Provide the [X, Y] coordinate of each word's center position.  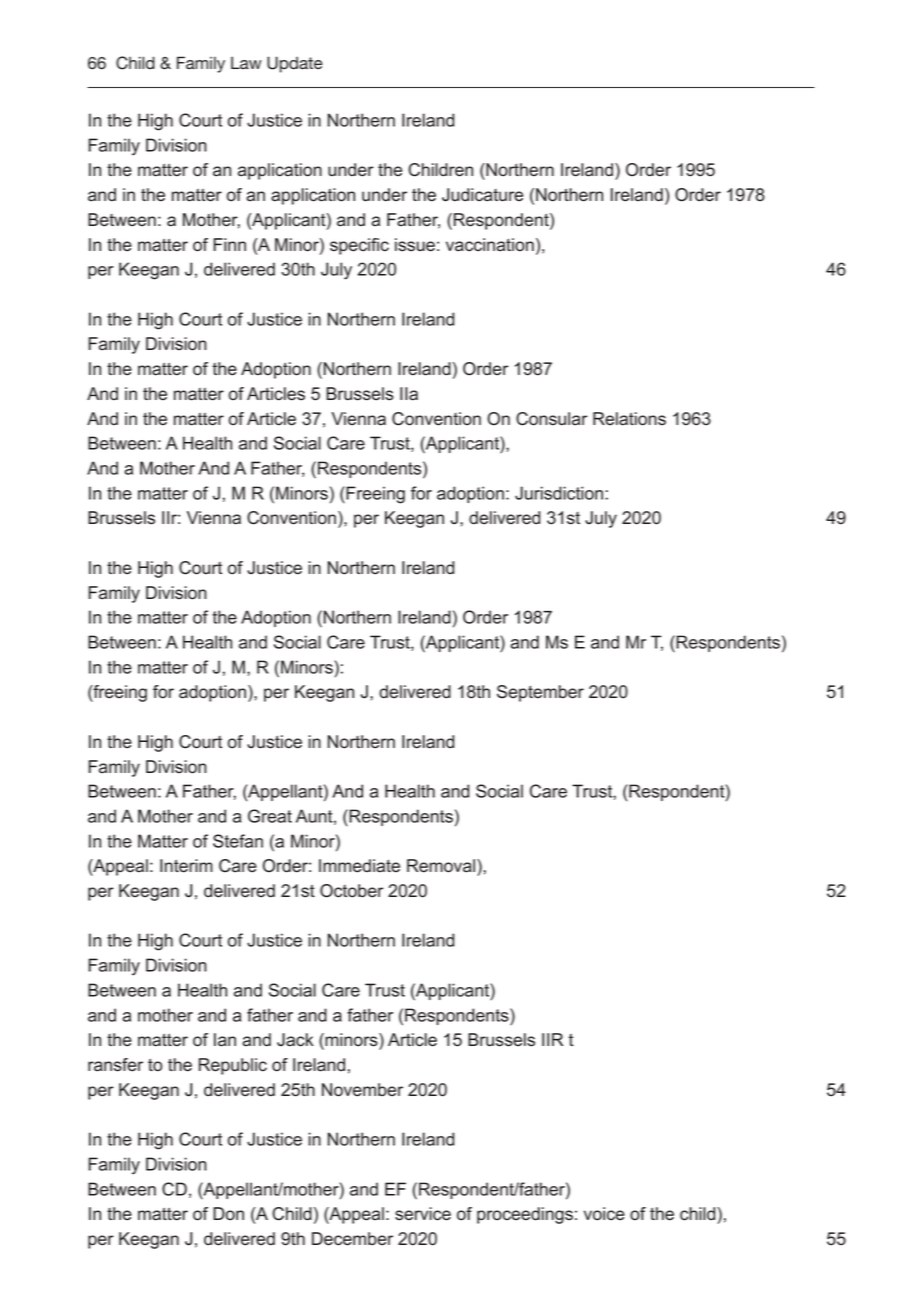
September [540, 693]
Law [246, 62]
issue [415, 245]
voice [604, 1214]
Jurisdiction [559, 493]
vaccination [490, 245]
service [423, 1214]
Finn [230, 244]
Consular [551, 419]
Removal [442, 866]
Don [228, 1214]
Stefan [238, 841]
